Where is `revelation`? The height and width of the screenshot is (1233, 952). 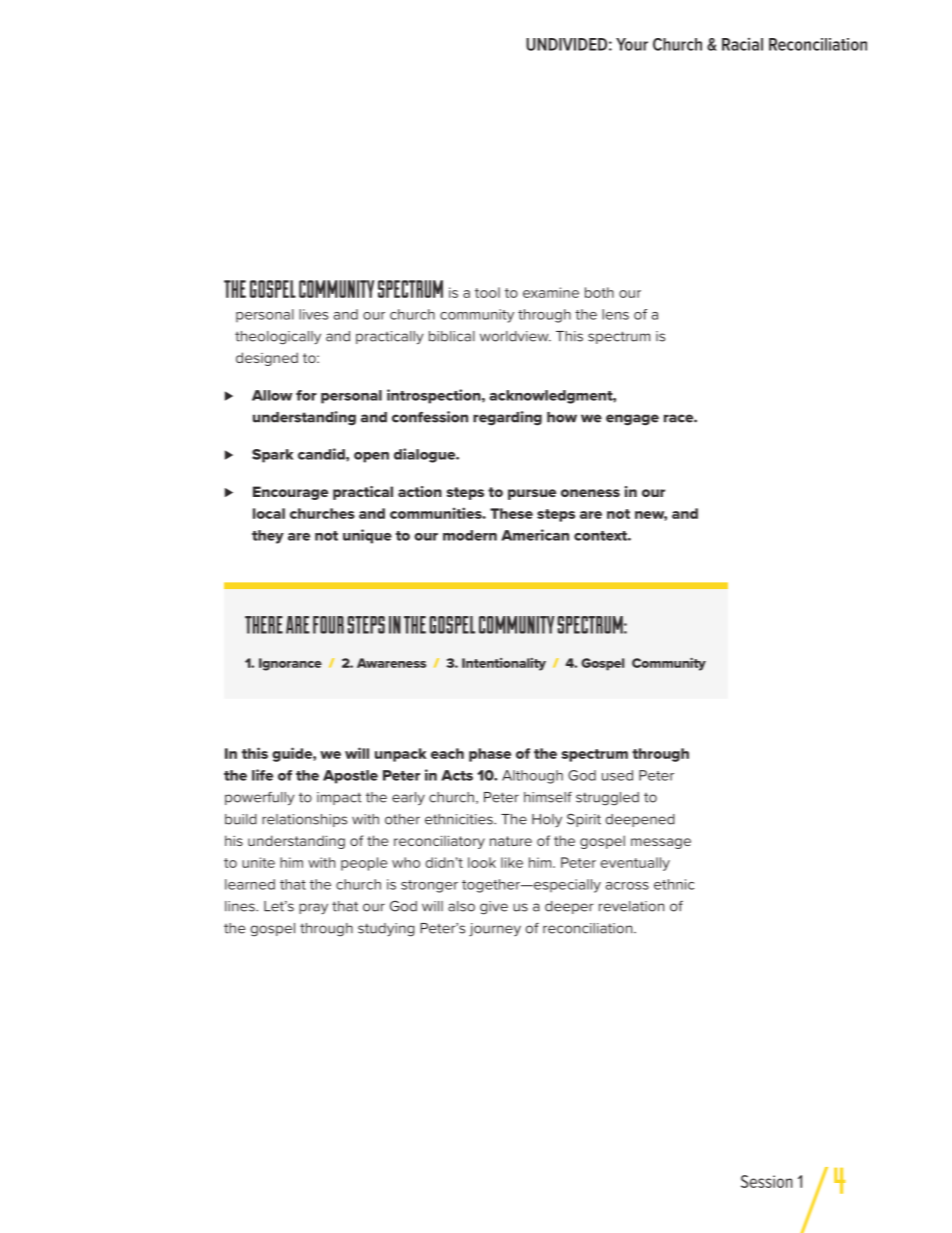 revelation is located at coordinates (631, 906).
